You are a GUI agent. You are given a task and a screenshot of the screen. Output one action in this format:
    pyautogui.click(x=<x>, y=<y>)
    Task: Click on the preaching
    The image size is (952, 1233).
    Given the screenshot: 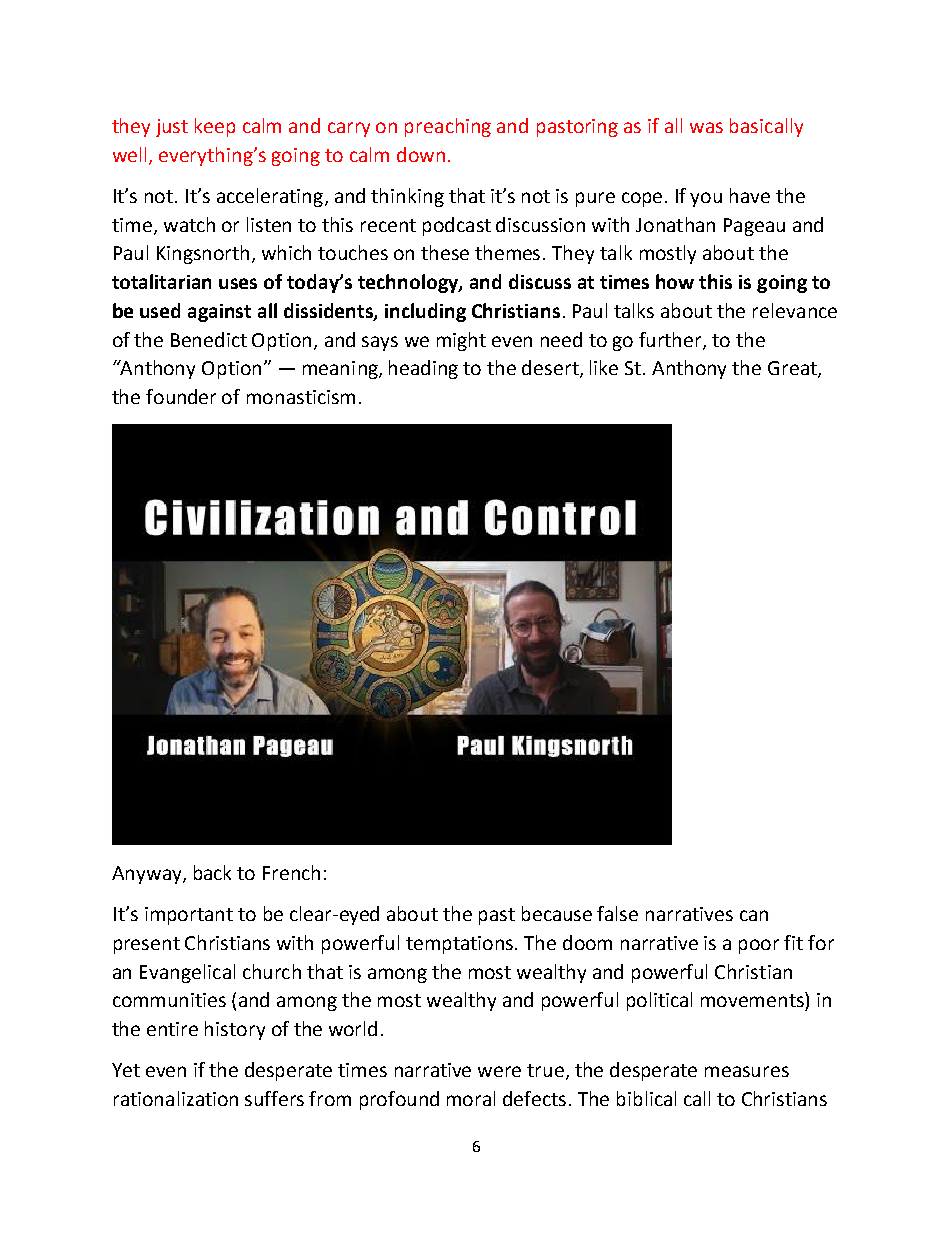 What is the action you would take?
    pyautogui.click(x=448, y=127)
